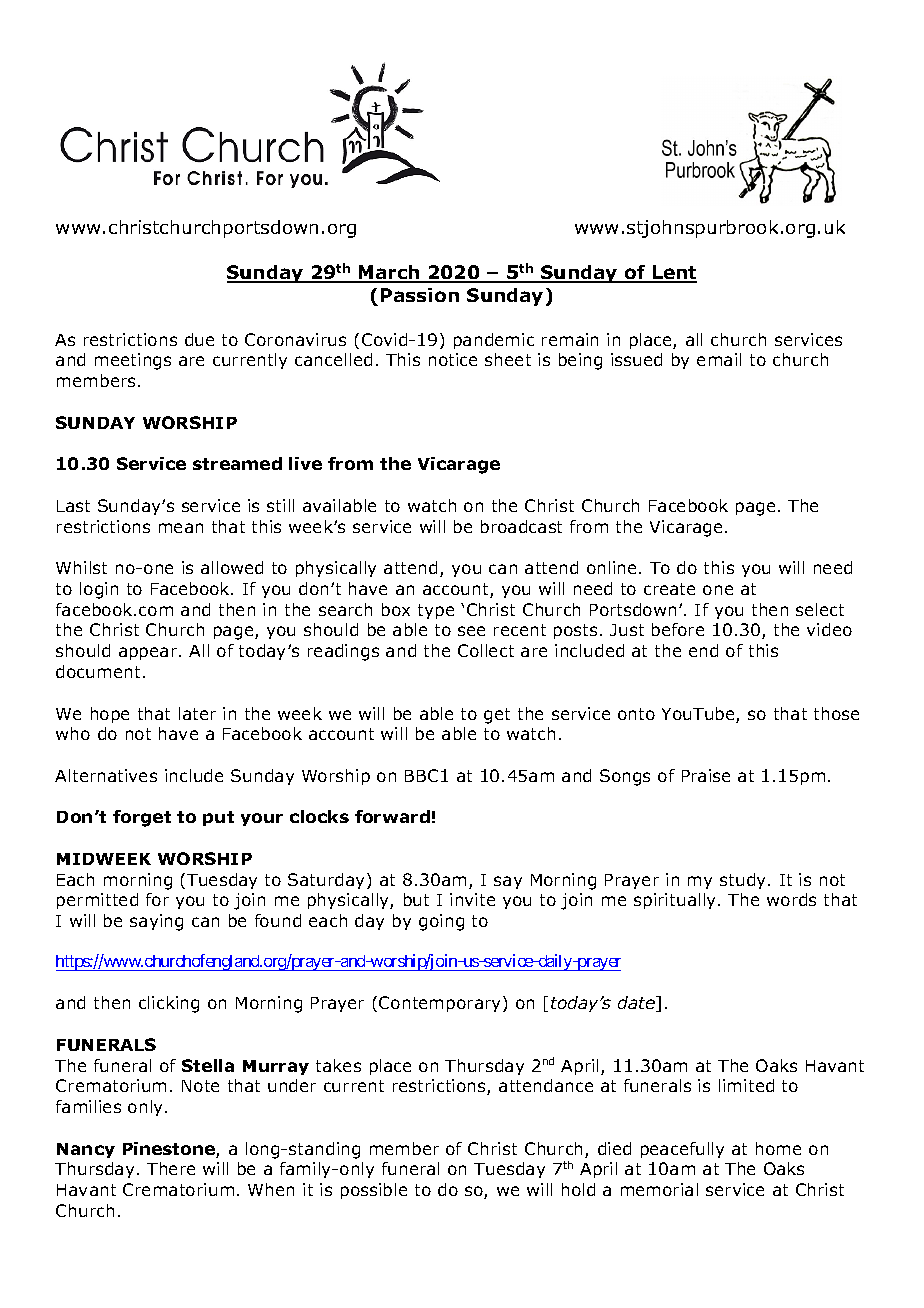 This screenshot has width=924, height=1308. What do you see at coordinates (472, 899) in the screenshot?
I see `invite` at bounding box center [472, 899].
